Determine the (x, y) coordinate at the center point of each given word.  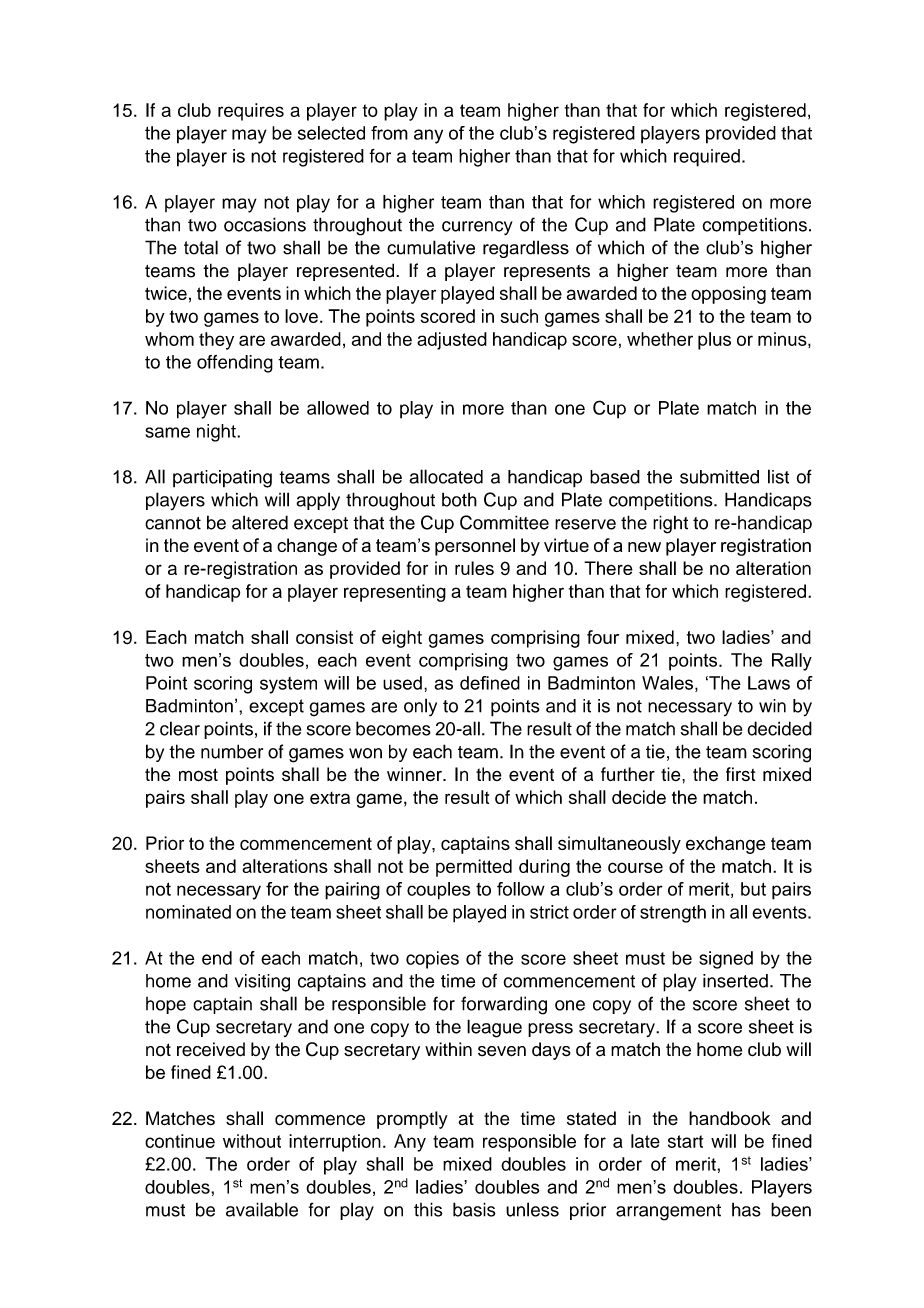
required (707, 158)
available (262, 1209)
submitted (719, 477)
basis (474, 1209)
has (746, 1210)
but (753, 889)
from (389, 133)
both (459, 500)
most (198, 775)
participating (222, 479)
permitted (474, 868)
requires (251, 112)
